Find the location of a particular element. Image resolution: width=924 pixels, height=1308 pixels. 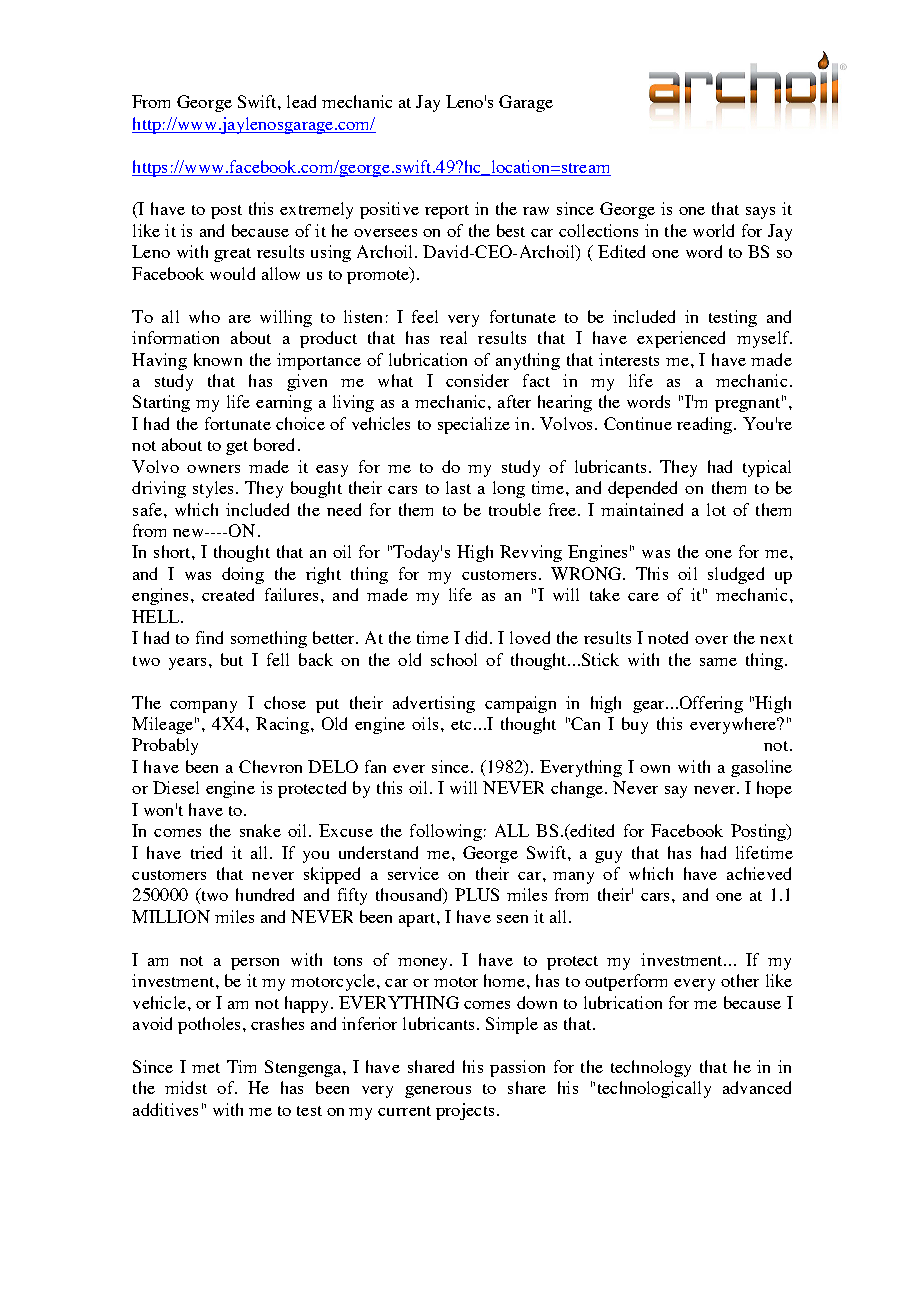

gasoline is located at coordinates (761, 768).
